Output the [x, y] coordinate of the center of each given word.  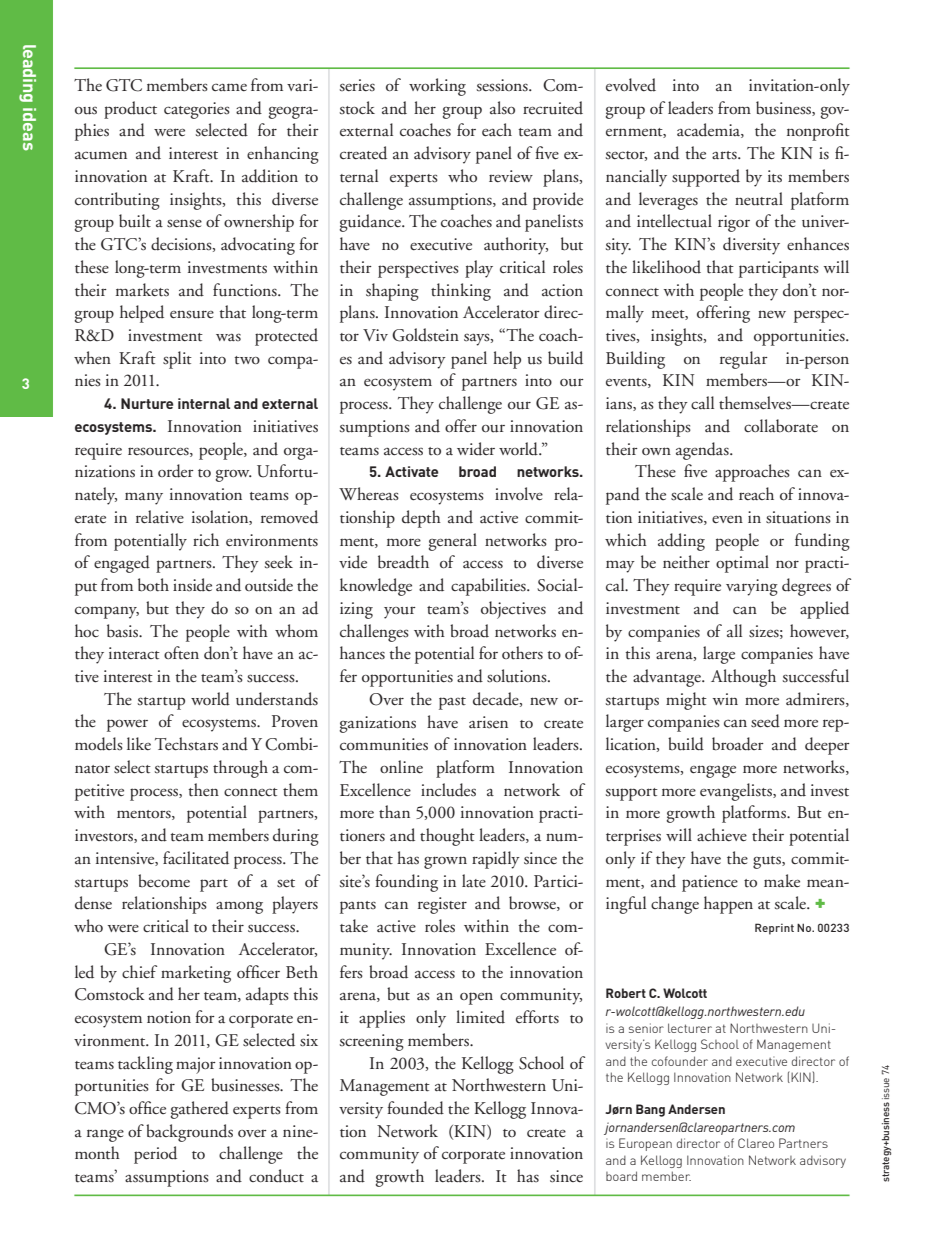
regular [744, 360]
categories [197, 110]
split [177, 360]
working [437, 87]
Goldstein [425, 335]
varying [752, 587]
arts [725, 155]
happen [728, 905]
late [474, 881]
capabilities [489, 587]
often [181, 652]
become [164, 881]
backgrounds [189, 1133]
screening [371, 1042]
